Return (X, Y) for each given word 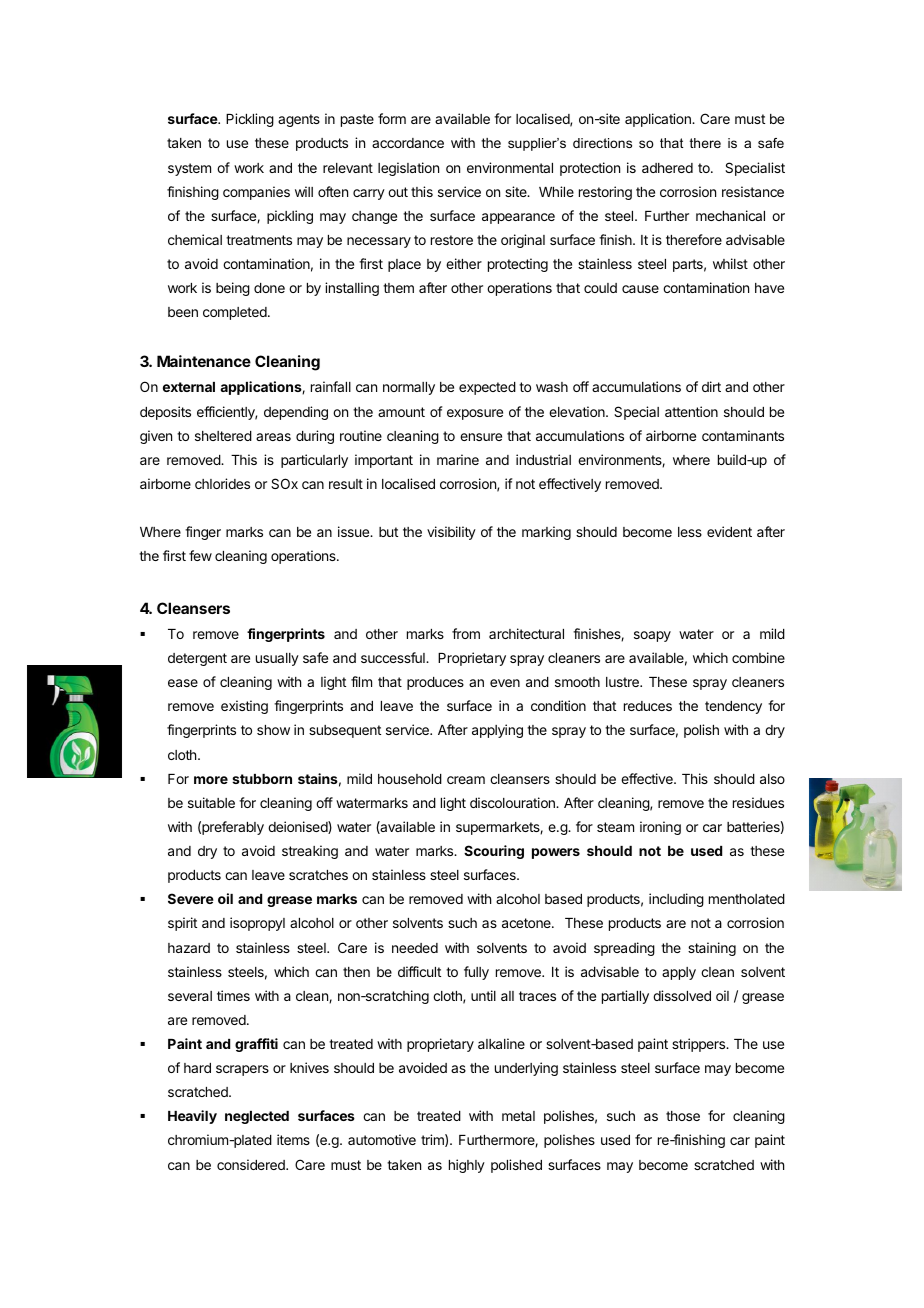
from (466, 633)
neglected (257, 1117)
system (189, 169)
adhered (667, 168)
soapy (652, 636)
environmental (510, 167)
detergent (197, 659)
